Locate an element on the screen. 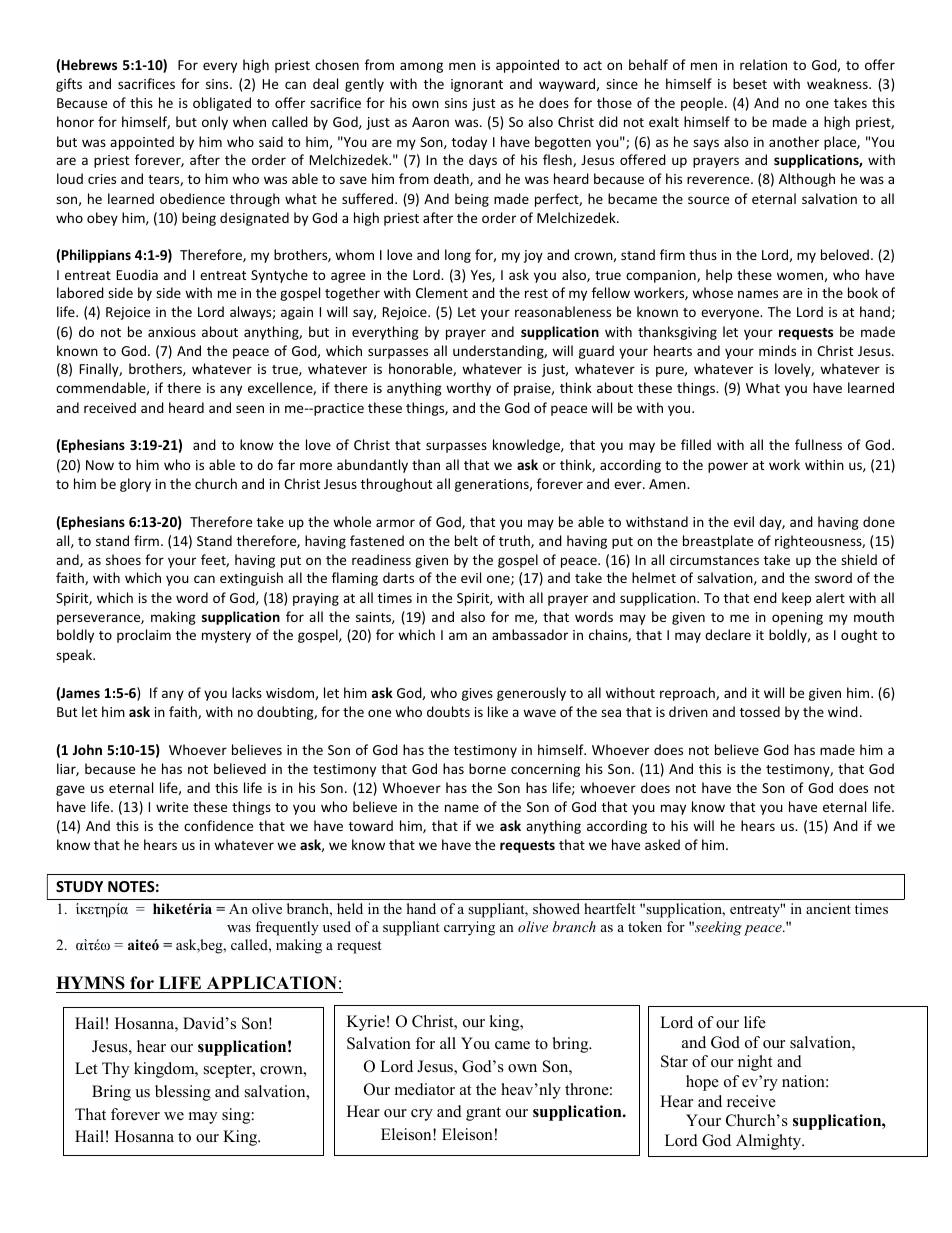 The image size is (952, 1233). proclaim is located at coordinates (144, 636).
